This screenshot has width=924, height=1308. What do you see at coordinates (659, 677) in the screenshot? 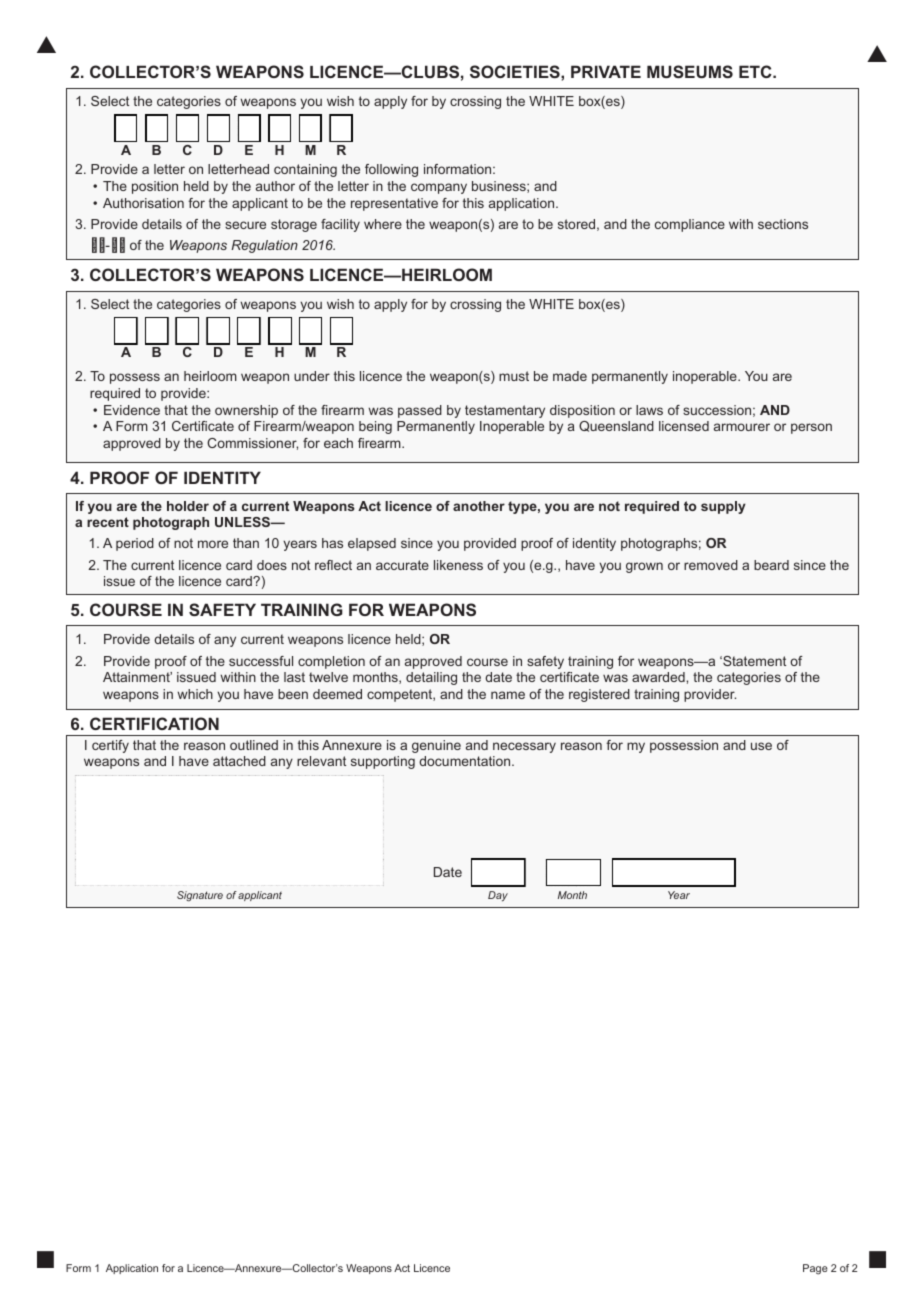
I see `awarded` at bounding box center [659, 677].
